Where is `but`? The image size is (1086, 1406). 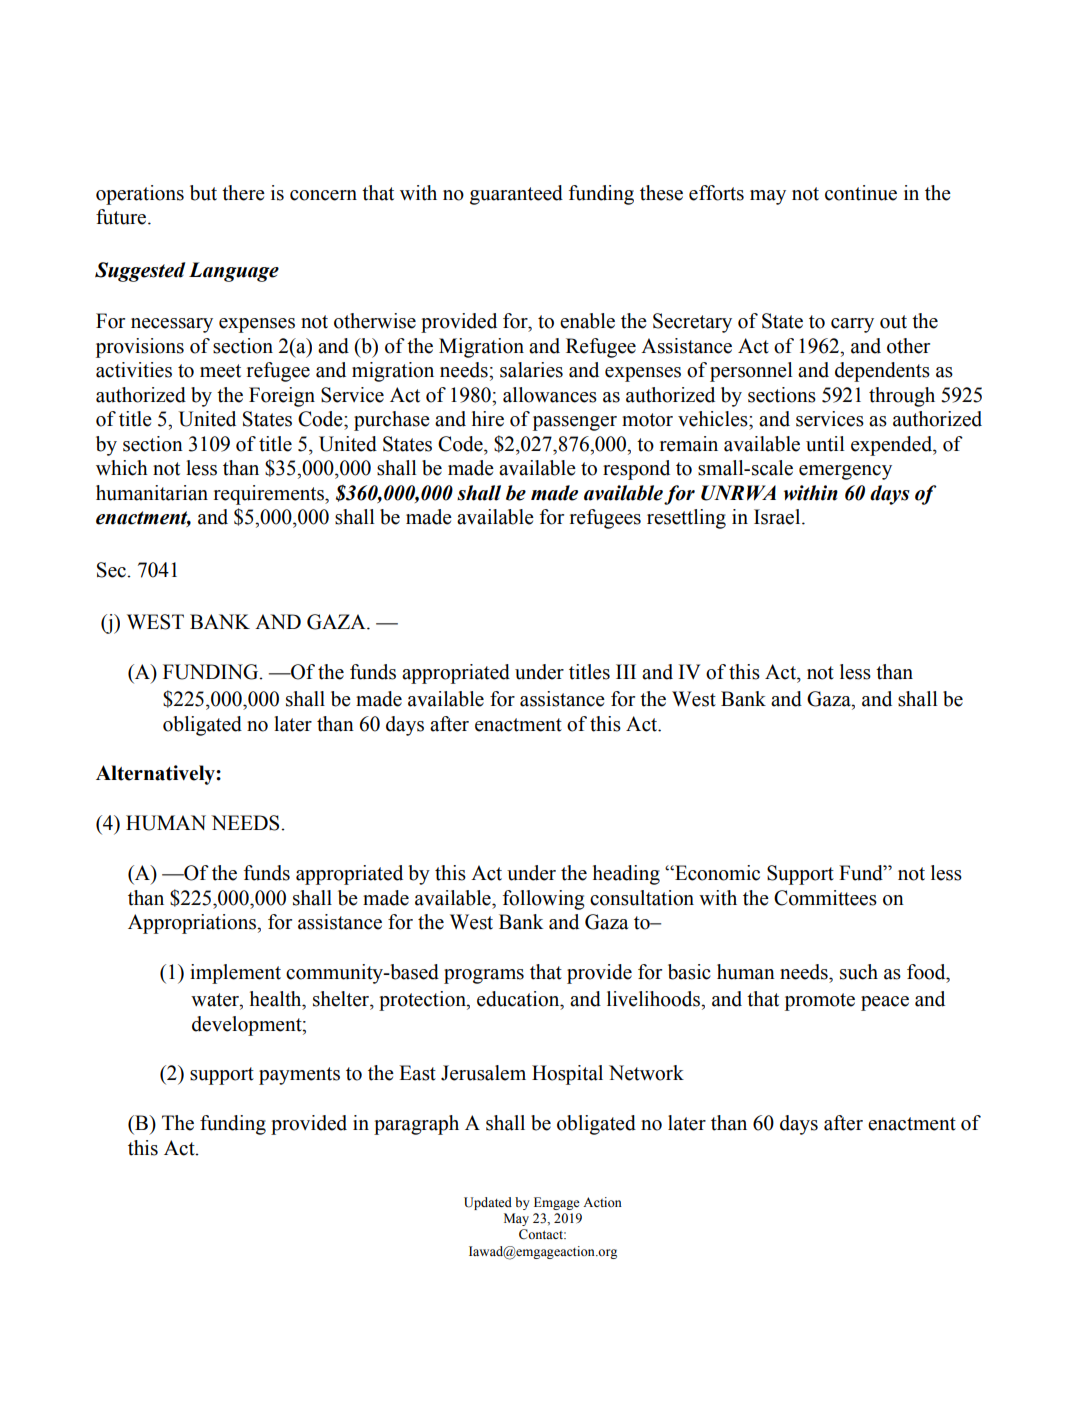 but is located at coordinates (203, 193).
